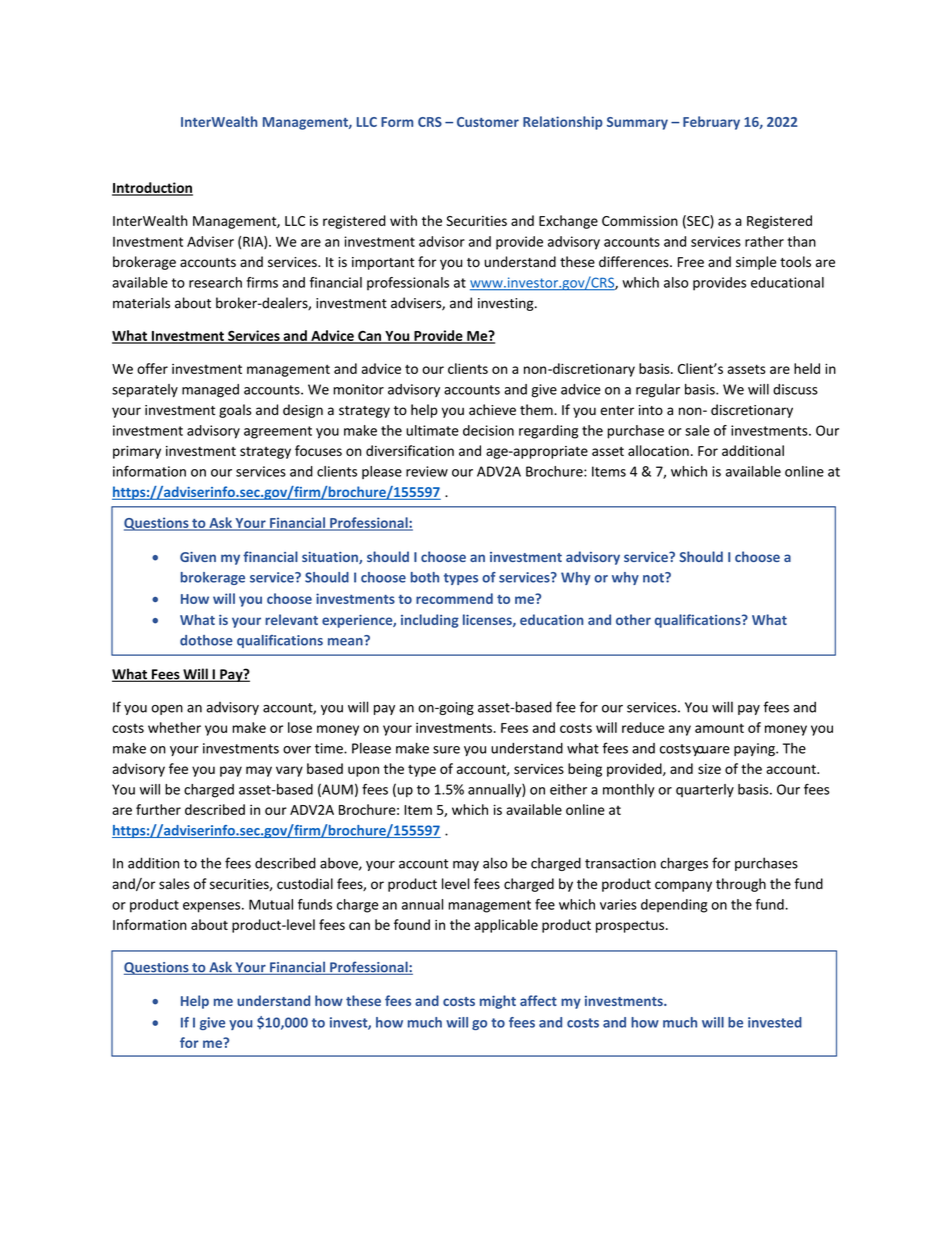 This screenshot has width=952, height=1233. I want to click on February, so click(711, 123).
